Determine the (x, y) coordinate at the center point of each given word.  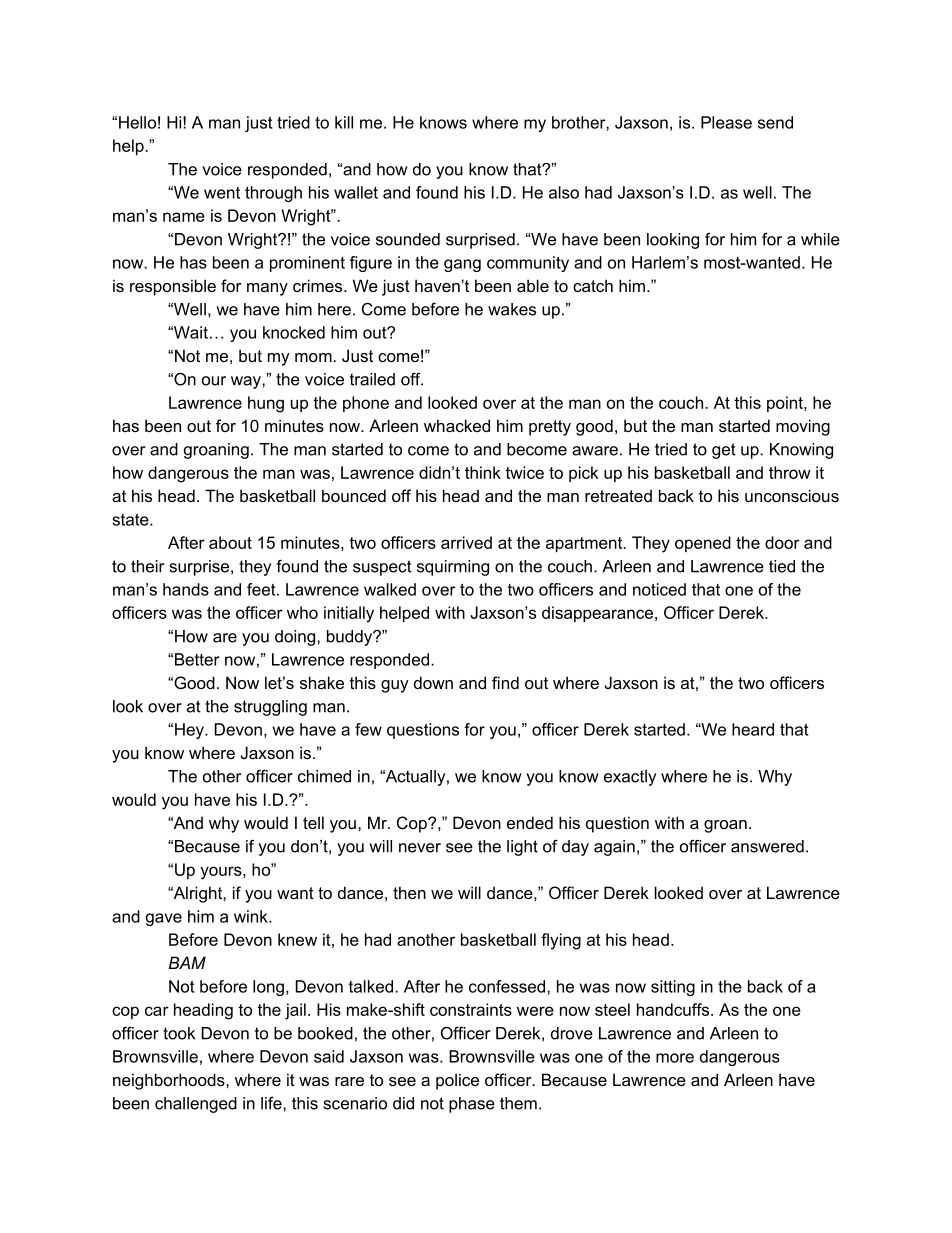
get (724, 451)
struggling (270, 708)
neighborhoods (170, 1081)
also (564, 192)
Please (726, 122)
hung (266, 404)
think (483, 472)
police (457, 1081)
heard (753, 729)
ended (530, 822)
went (222, 193)
